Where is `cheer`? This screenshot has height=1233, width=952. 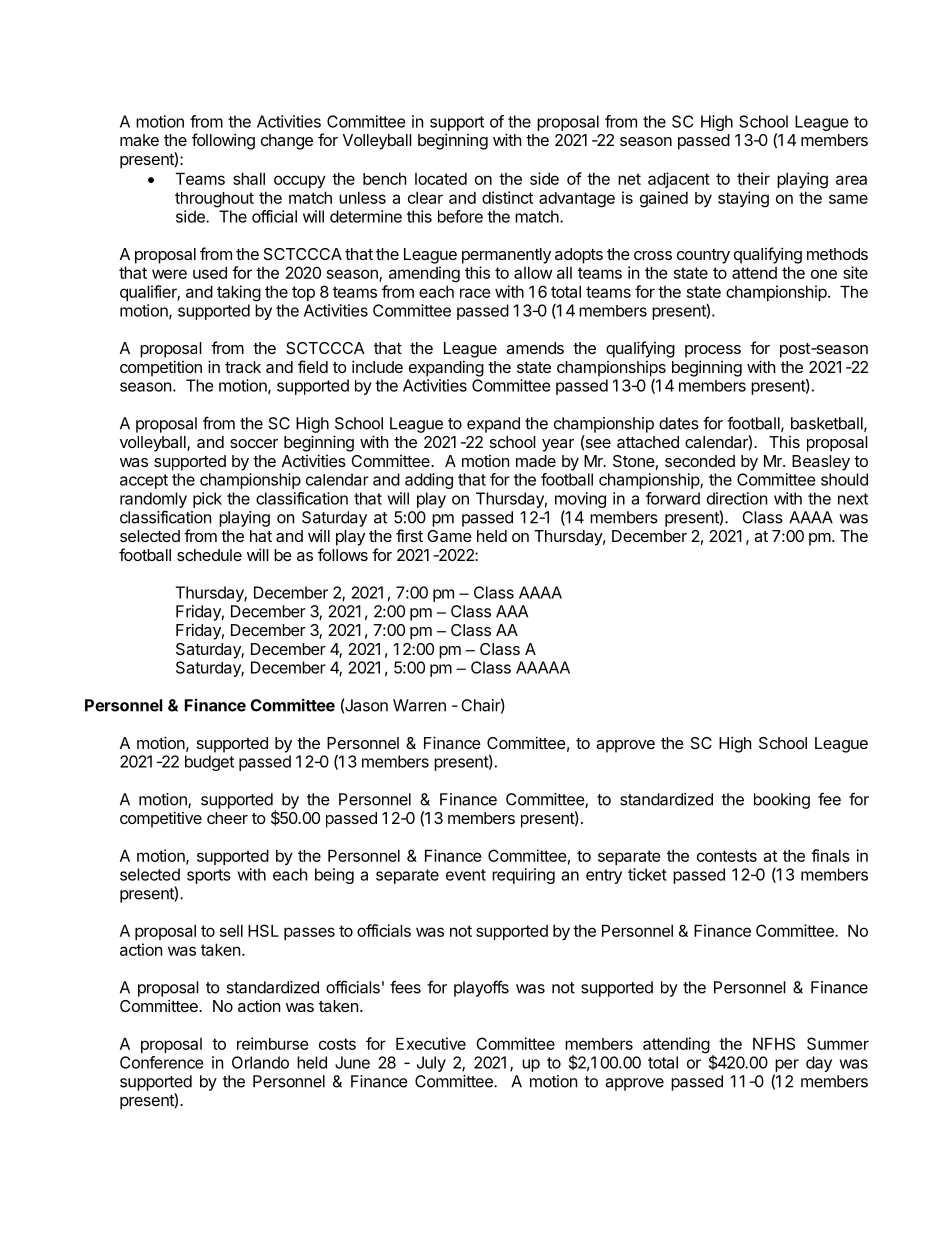
cheer is located at coordinates (227, 818).
